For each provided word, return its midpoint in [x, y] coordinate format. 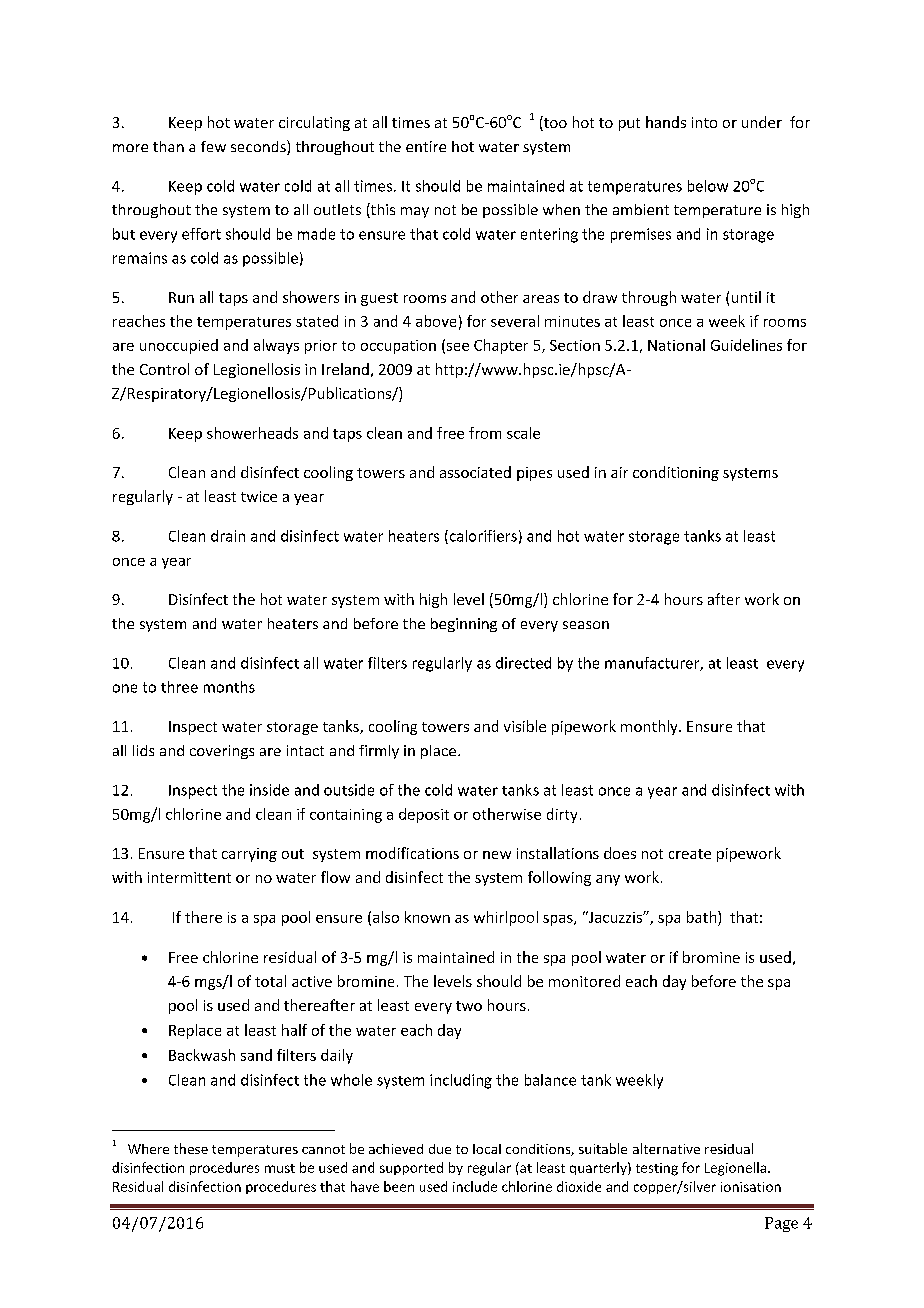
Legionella [737, 1169]
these [191, 1148]
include [475, 1186]
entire [426, 146]
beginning [464, 625]
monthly [650, 727]
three [179, 687]
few [213, 146]
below [708, 186]
